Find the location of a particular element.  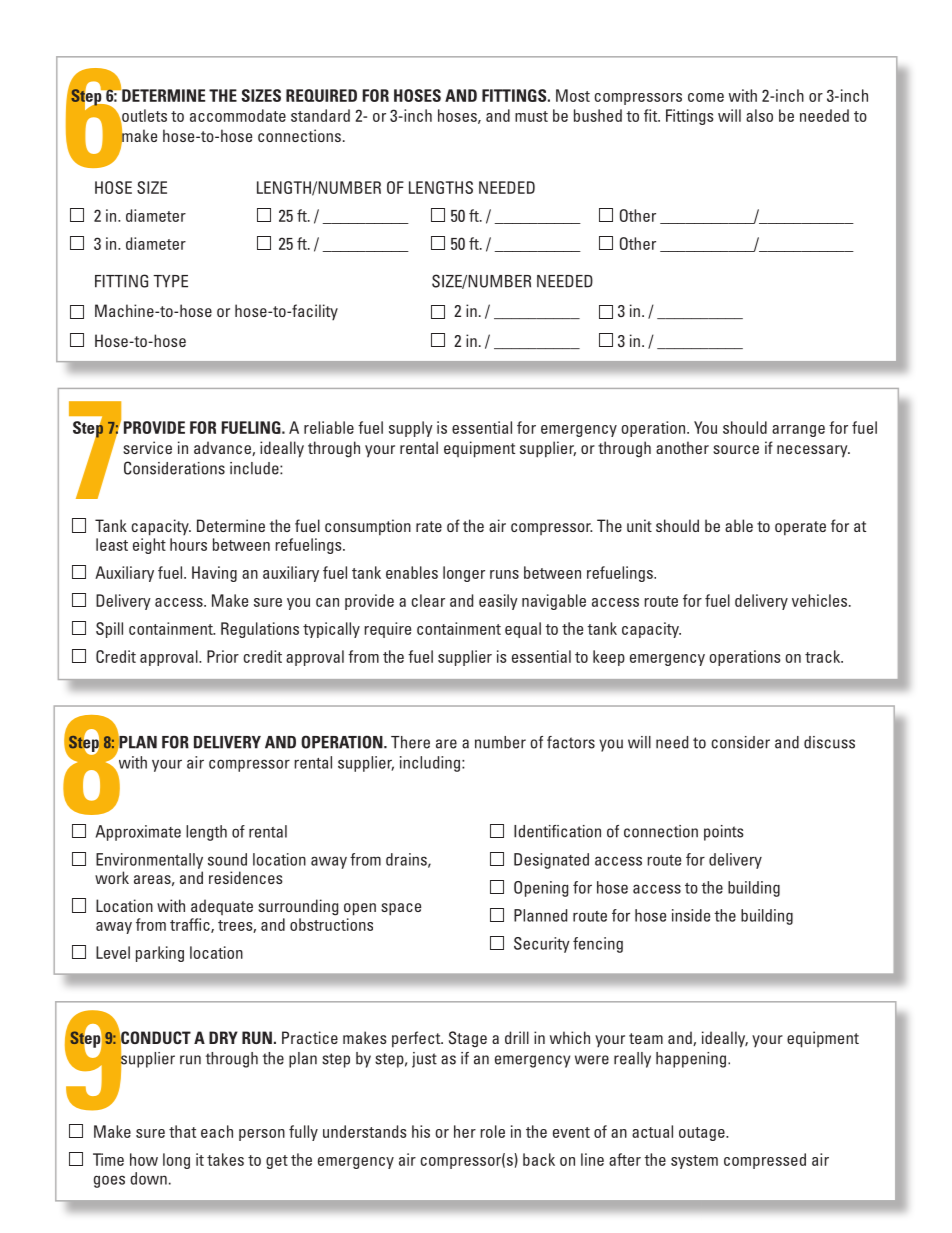

including is located at coordinates (431, 764).
